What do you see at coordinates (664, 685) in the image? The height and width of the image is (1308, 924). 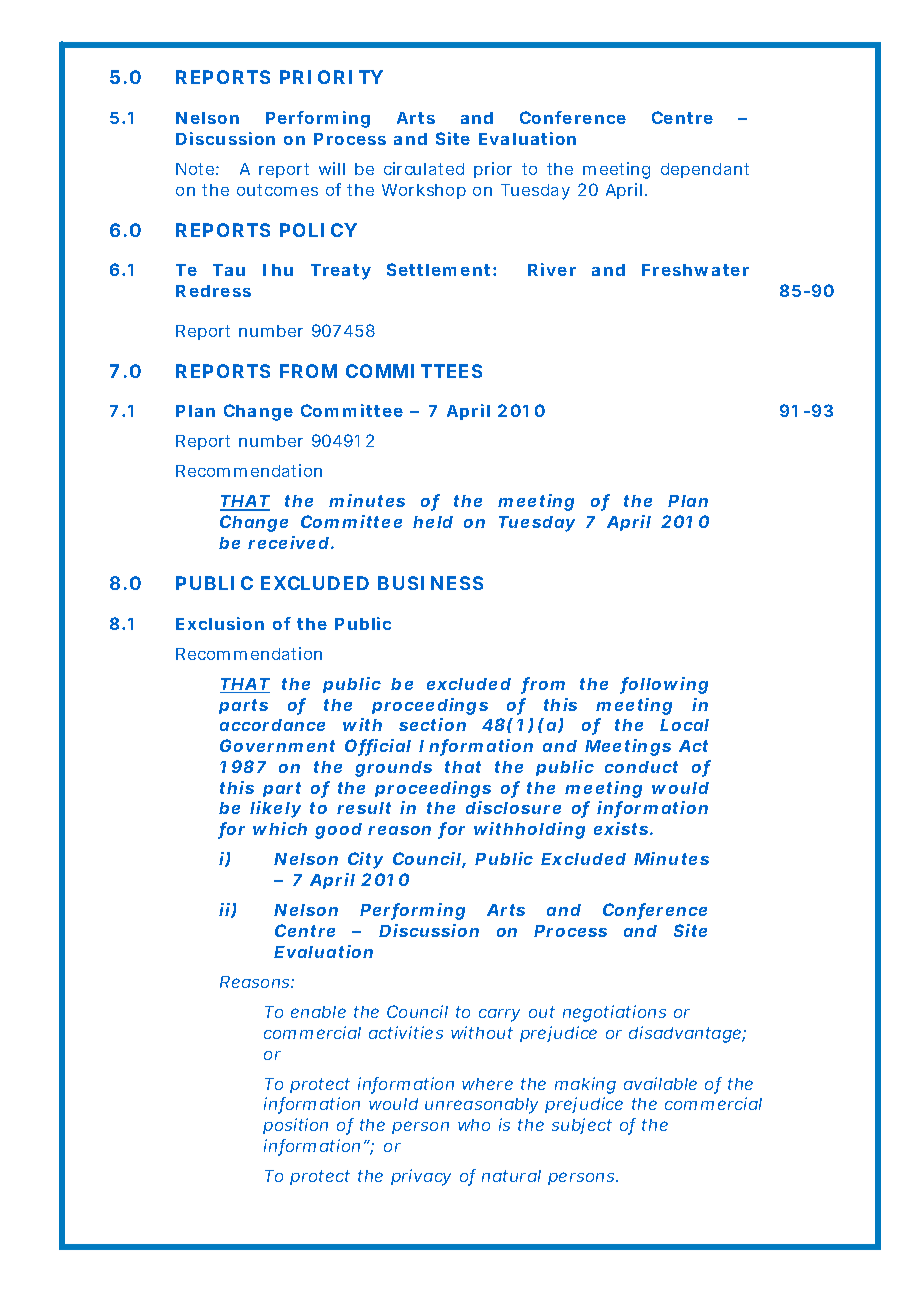 I see `following` at bounding box center [664, 685].
